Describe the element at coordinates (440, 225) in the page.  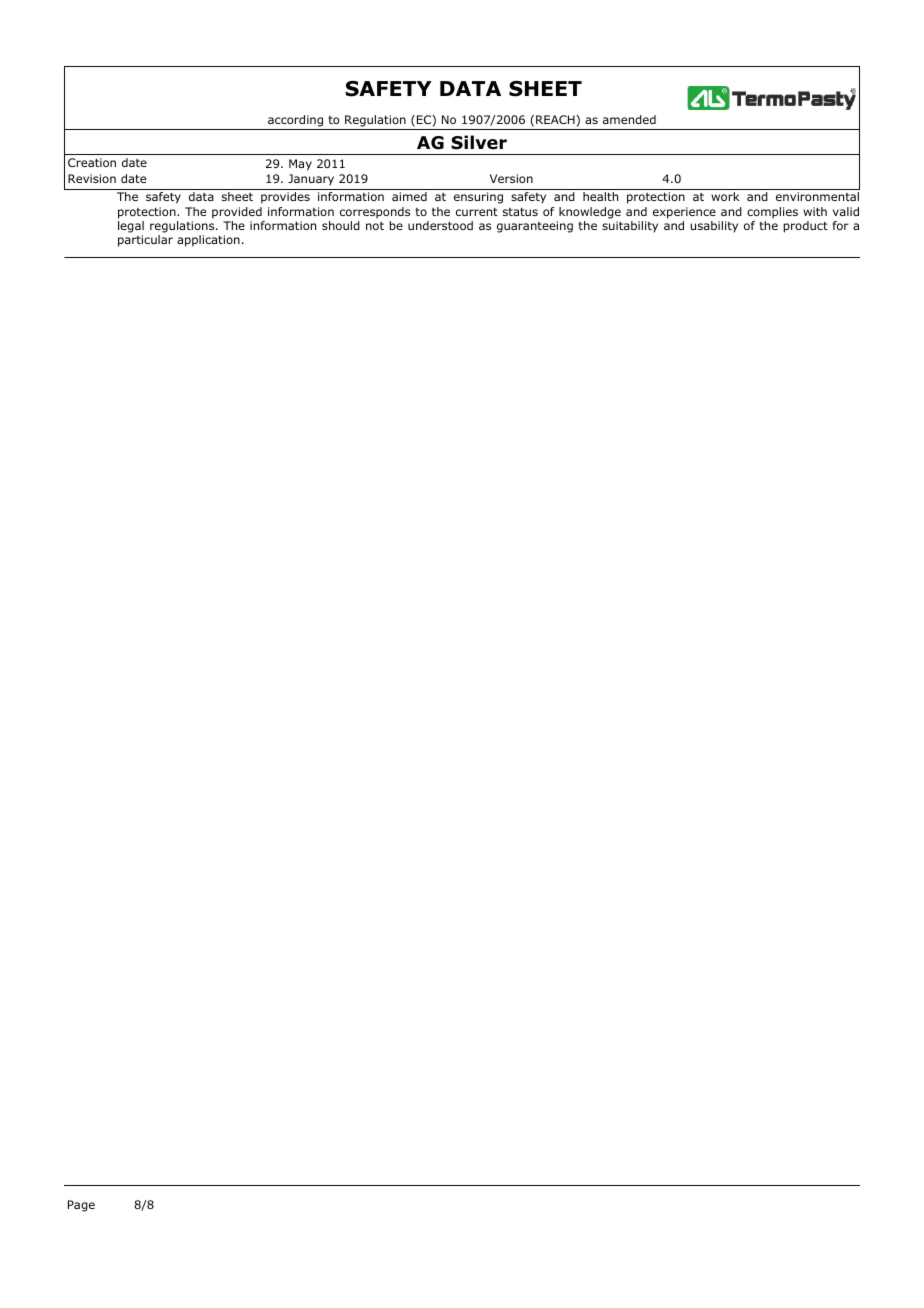
I see `understood` at that location.
